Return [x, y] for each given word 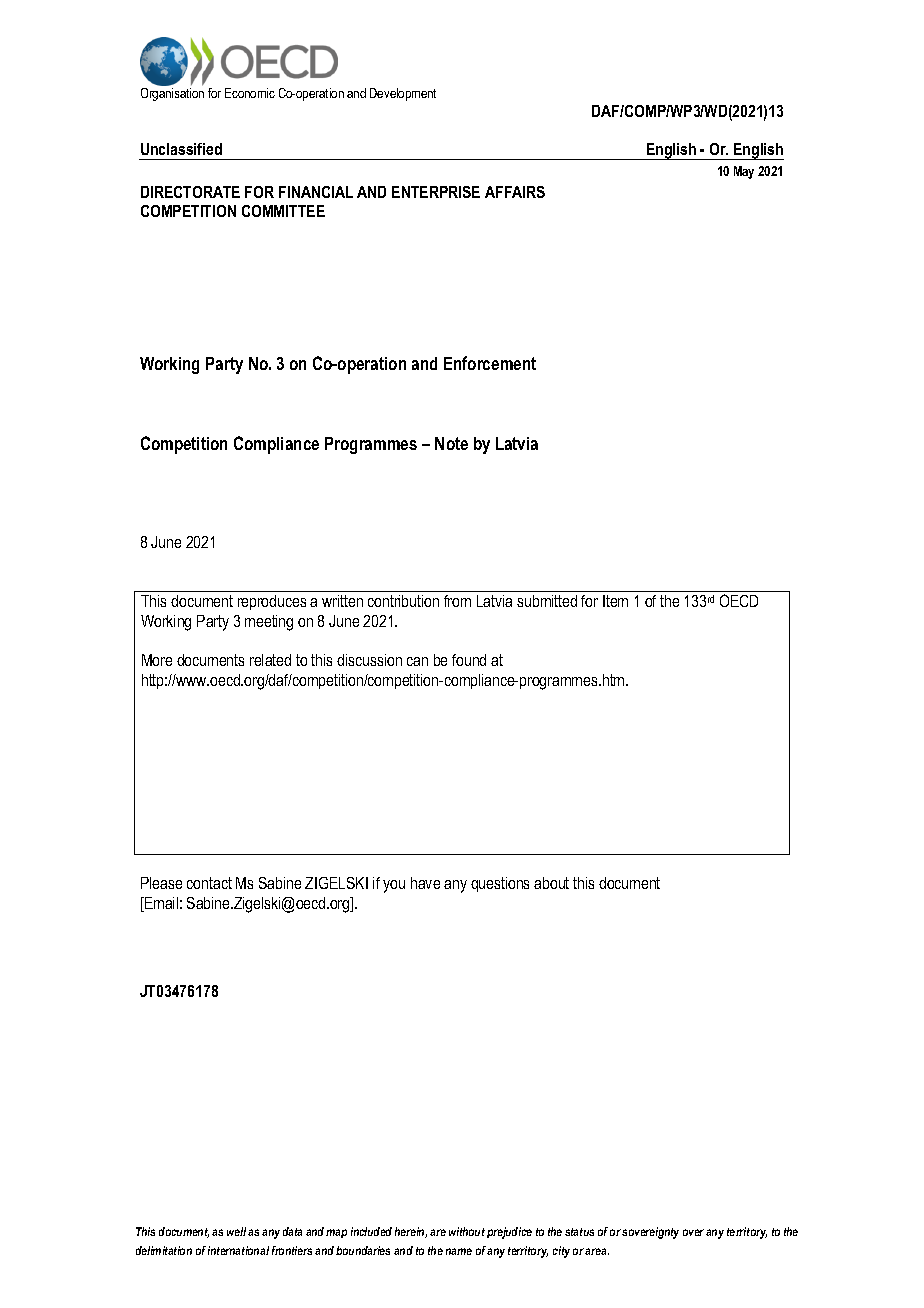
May [744, 172]
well [236, 1231]
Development [403, 94]
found [469, 660]
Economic [250, 93]
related [270, 660]
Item [615, 601]
